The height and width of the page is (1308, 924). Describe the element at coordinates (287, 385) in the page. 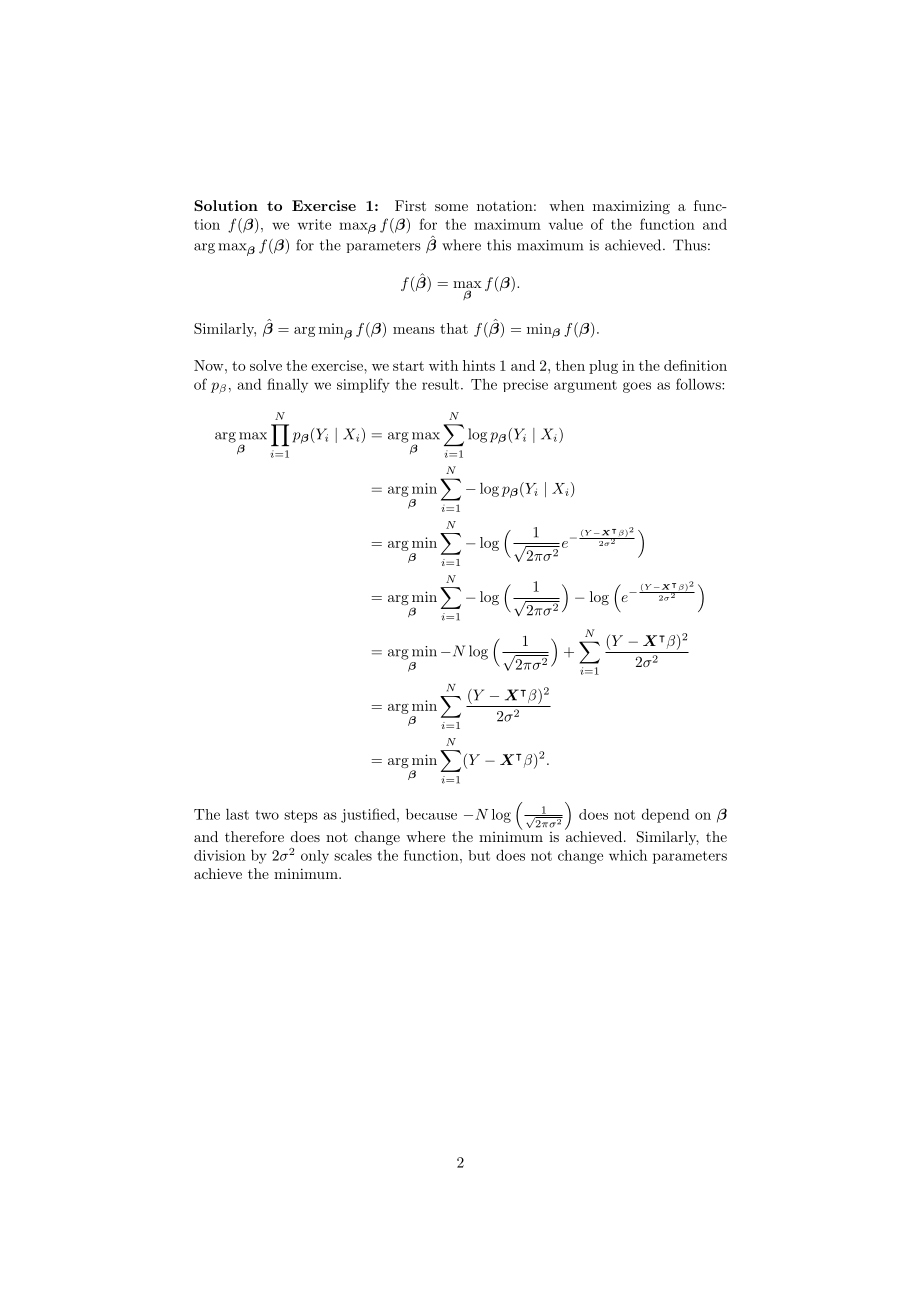

I see `finally` at that location.
